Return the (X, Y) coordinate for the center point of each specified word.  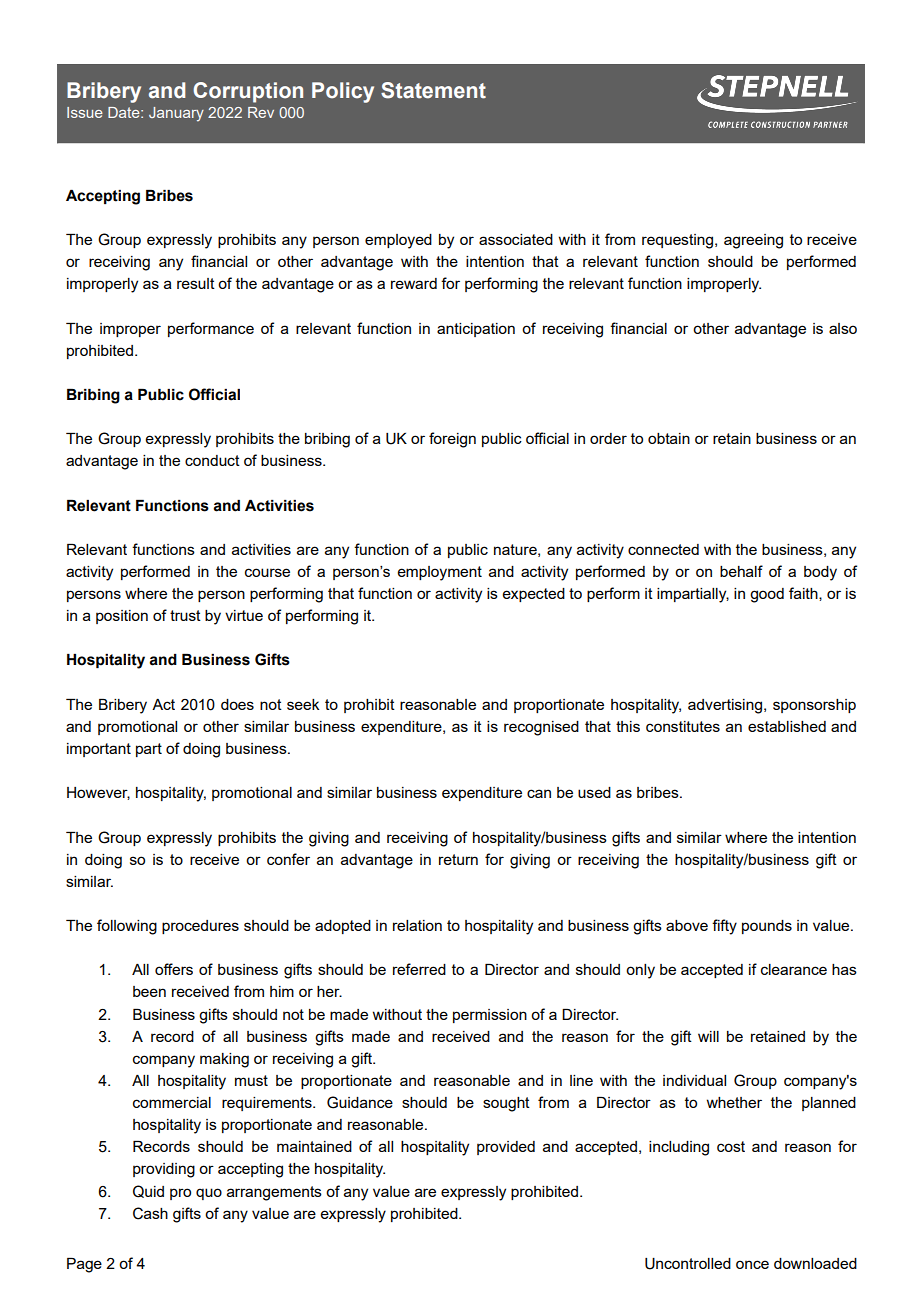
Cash (150, 1213)
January (176, 114)
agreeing (753, 241)
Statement (433, 90)
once (752, 1264)
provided (506, 1148)
